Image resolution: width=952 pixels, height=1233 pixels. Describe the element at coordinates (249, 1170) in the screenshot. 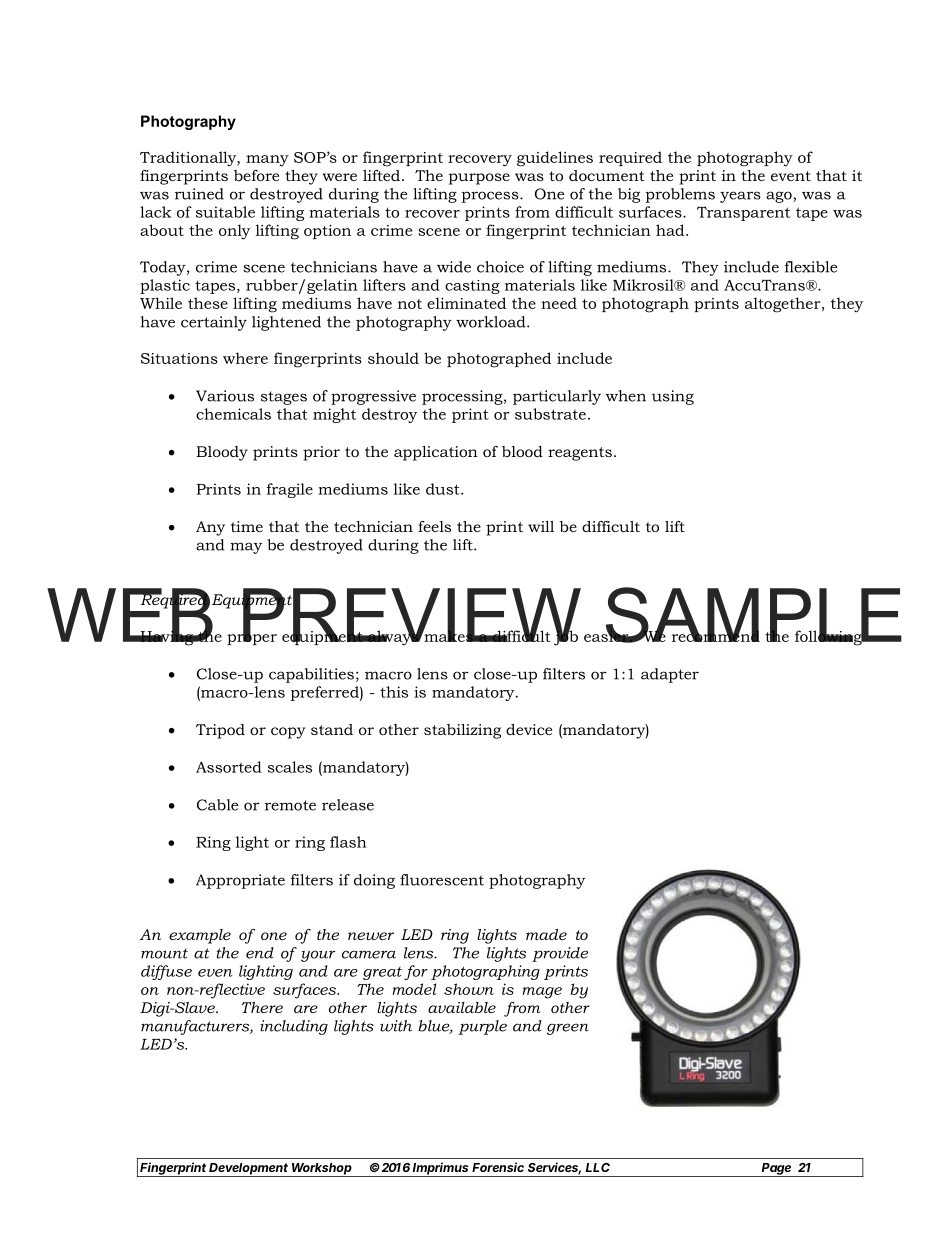

I see `Development` at that location.
